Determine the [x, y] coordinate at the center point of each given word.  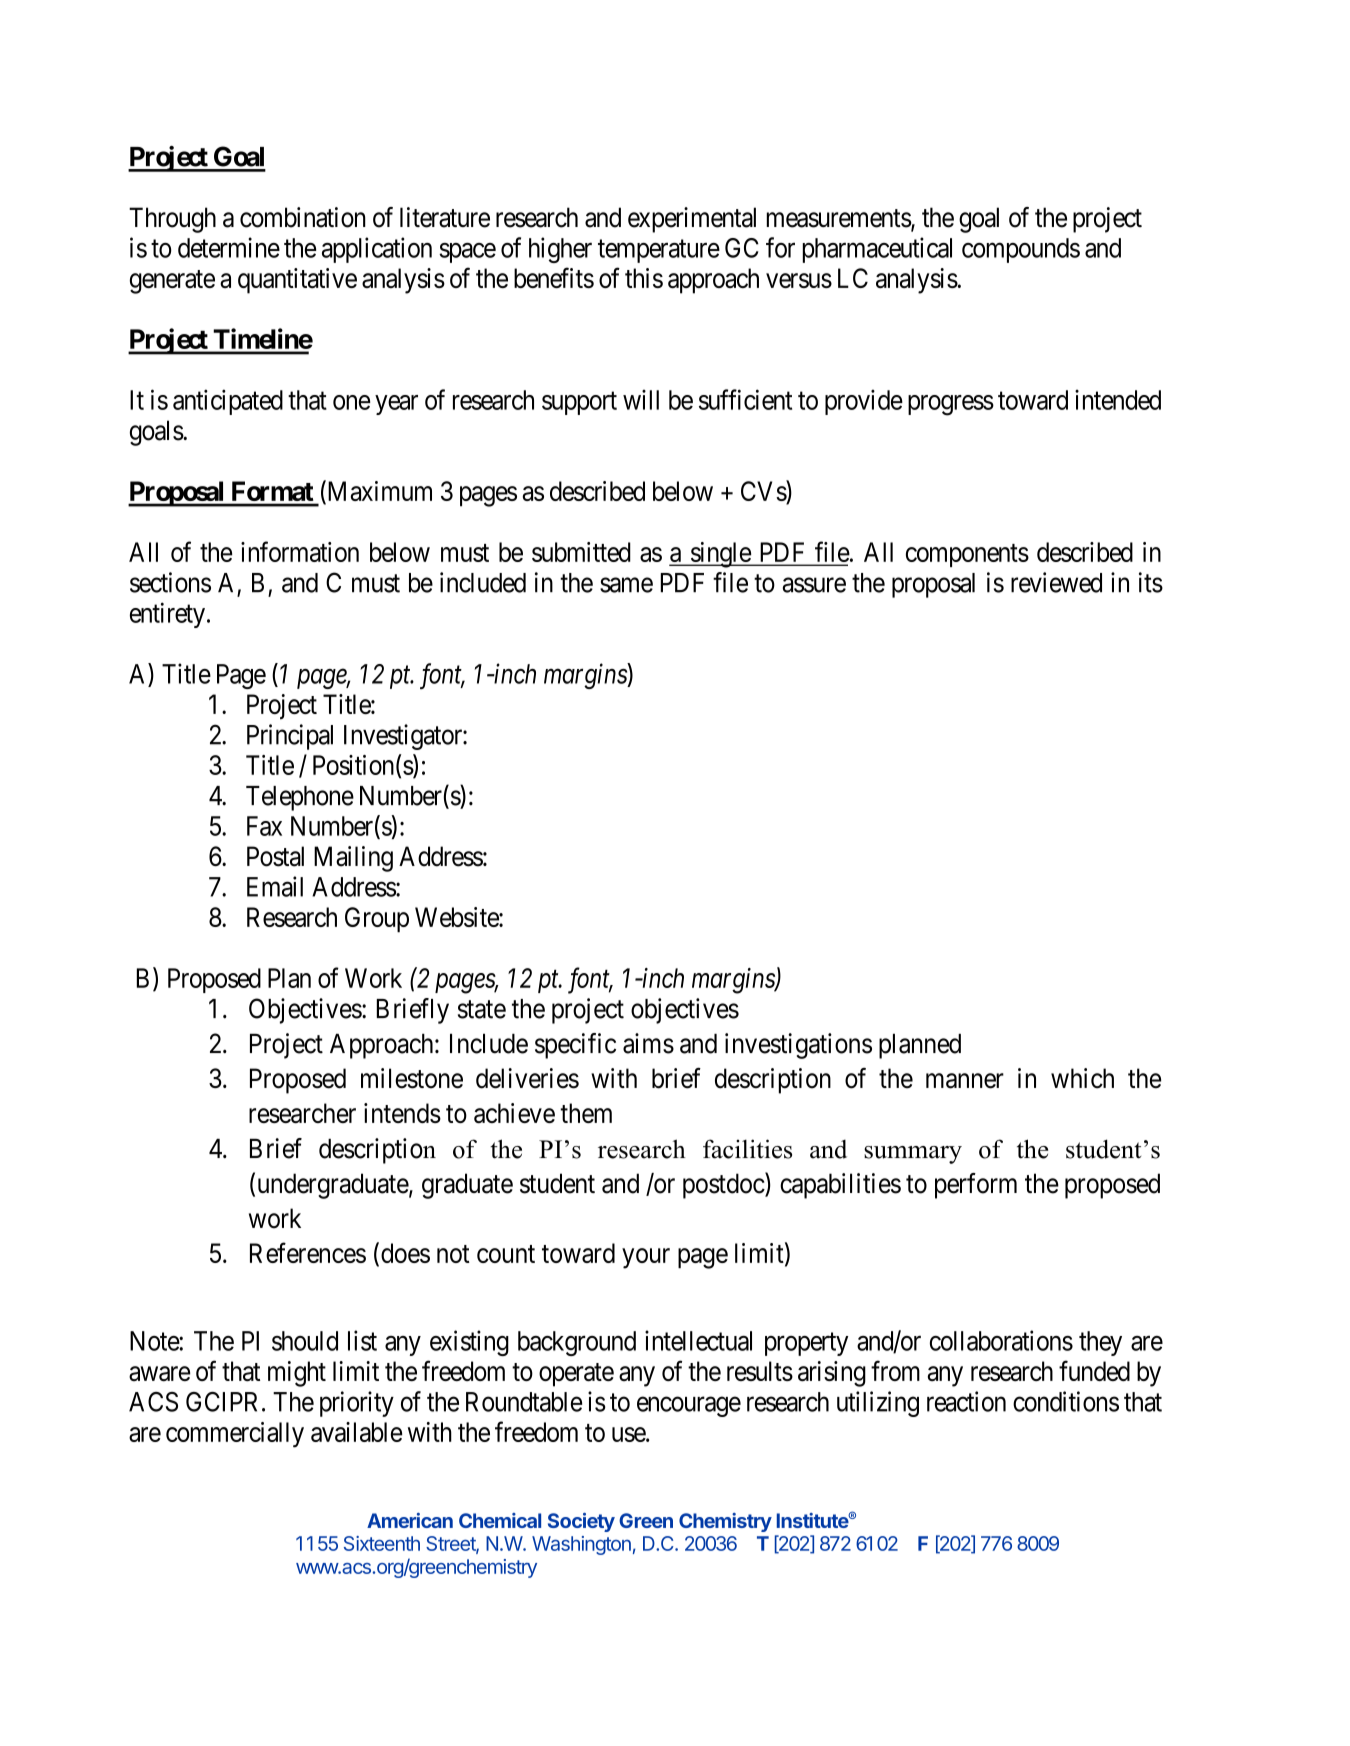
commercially [235, 1435]
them [586, 1113]
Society [581, 1522]
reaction [966, 1401]
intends [402, 1113]
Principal [290, 737]
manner [965, 1081]
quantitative [297, 281]
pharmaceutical [877, 250]
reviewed [1056, 582]
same [626, 585]
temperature [659, 251]
